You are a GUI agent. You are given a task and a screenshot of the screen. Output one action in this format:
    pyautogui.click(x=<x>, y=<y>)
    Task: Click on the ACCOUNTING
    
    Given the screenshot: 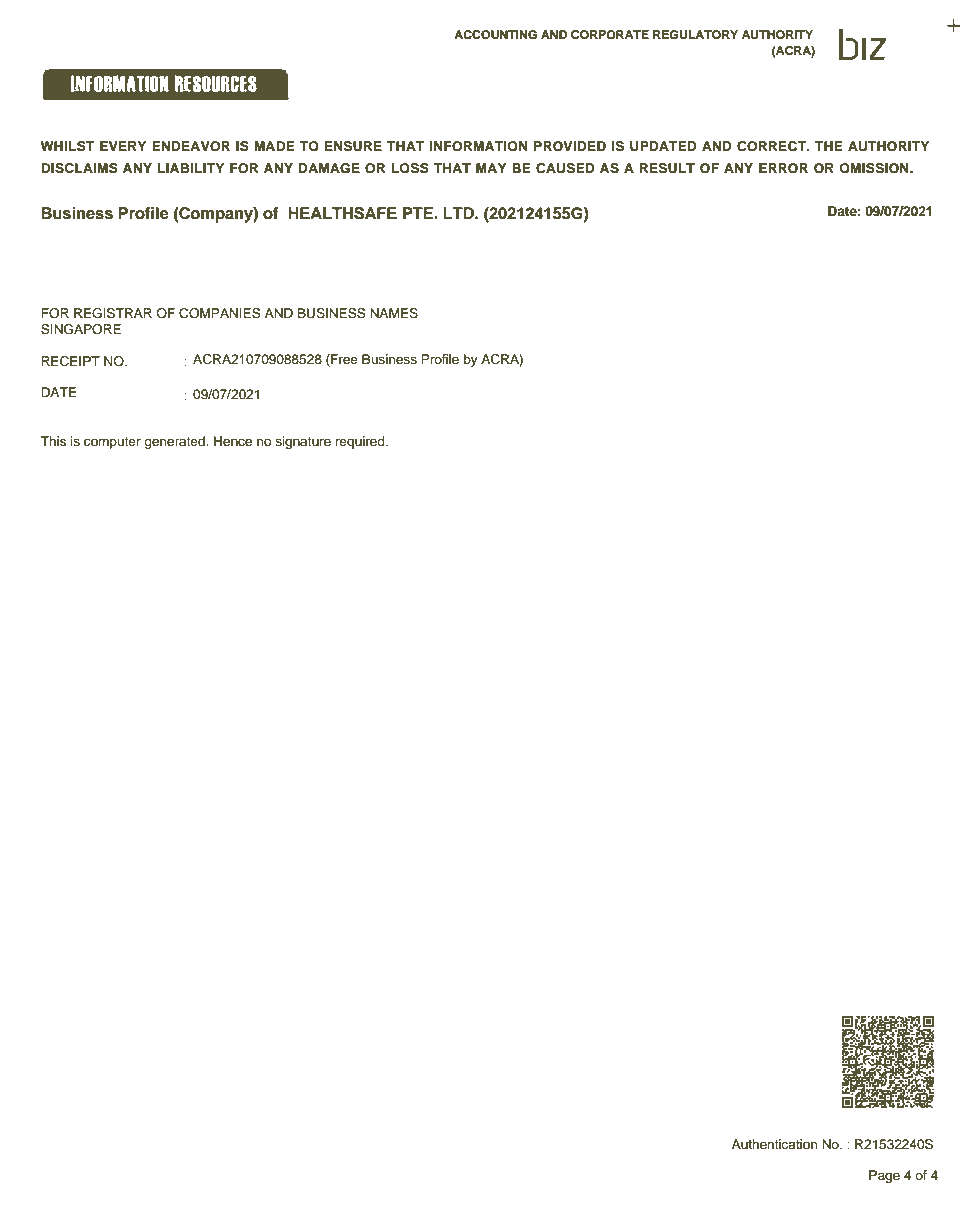 What is the action you would take?
    pyautogui.click(x=495, y=35)
